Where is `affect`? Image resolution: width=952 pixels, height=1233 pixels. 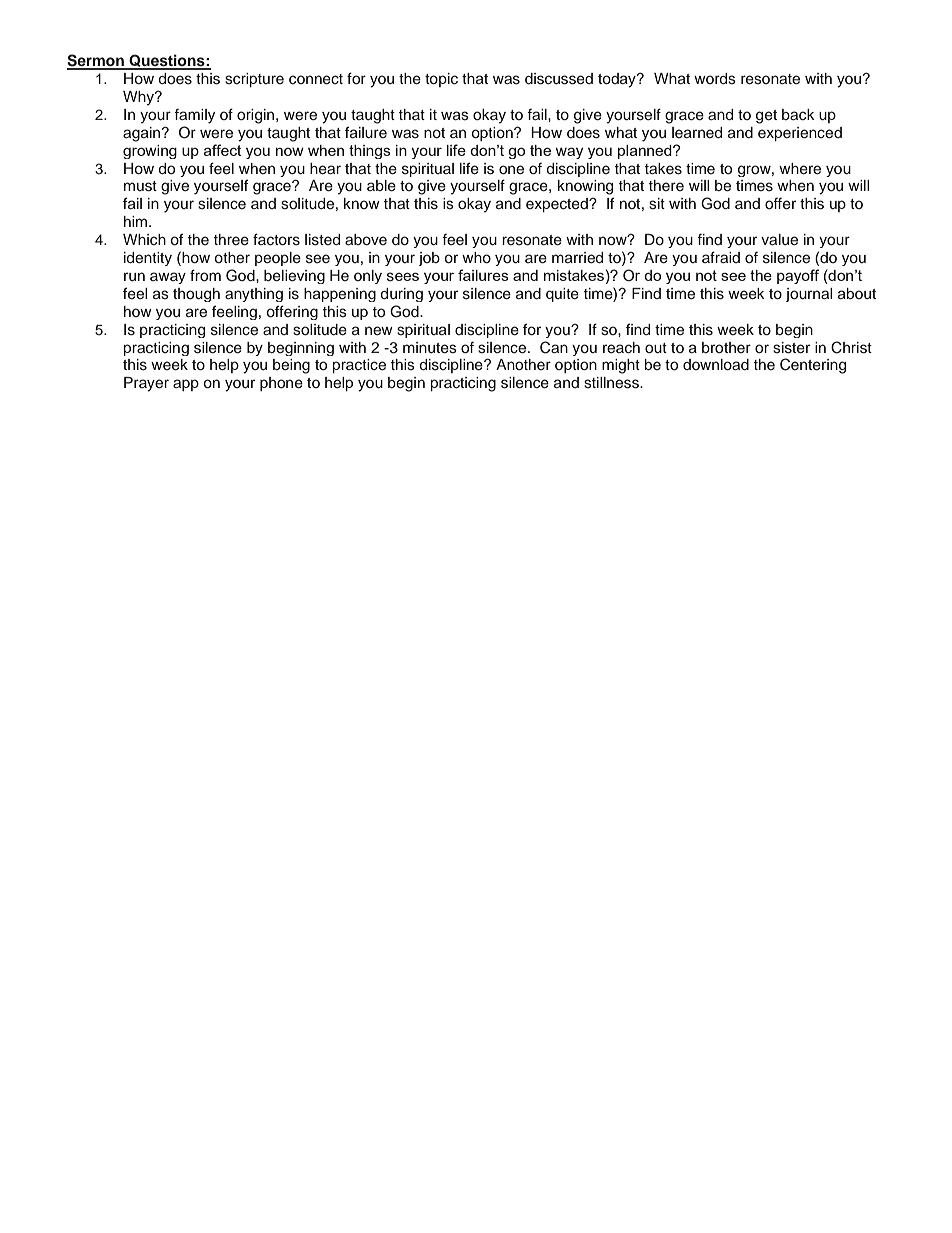
affect is located at coordinates (223, 150).
